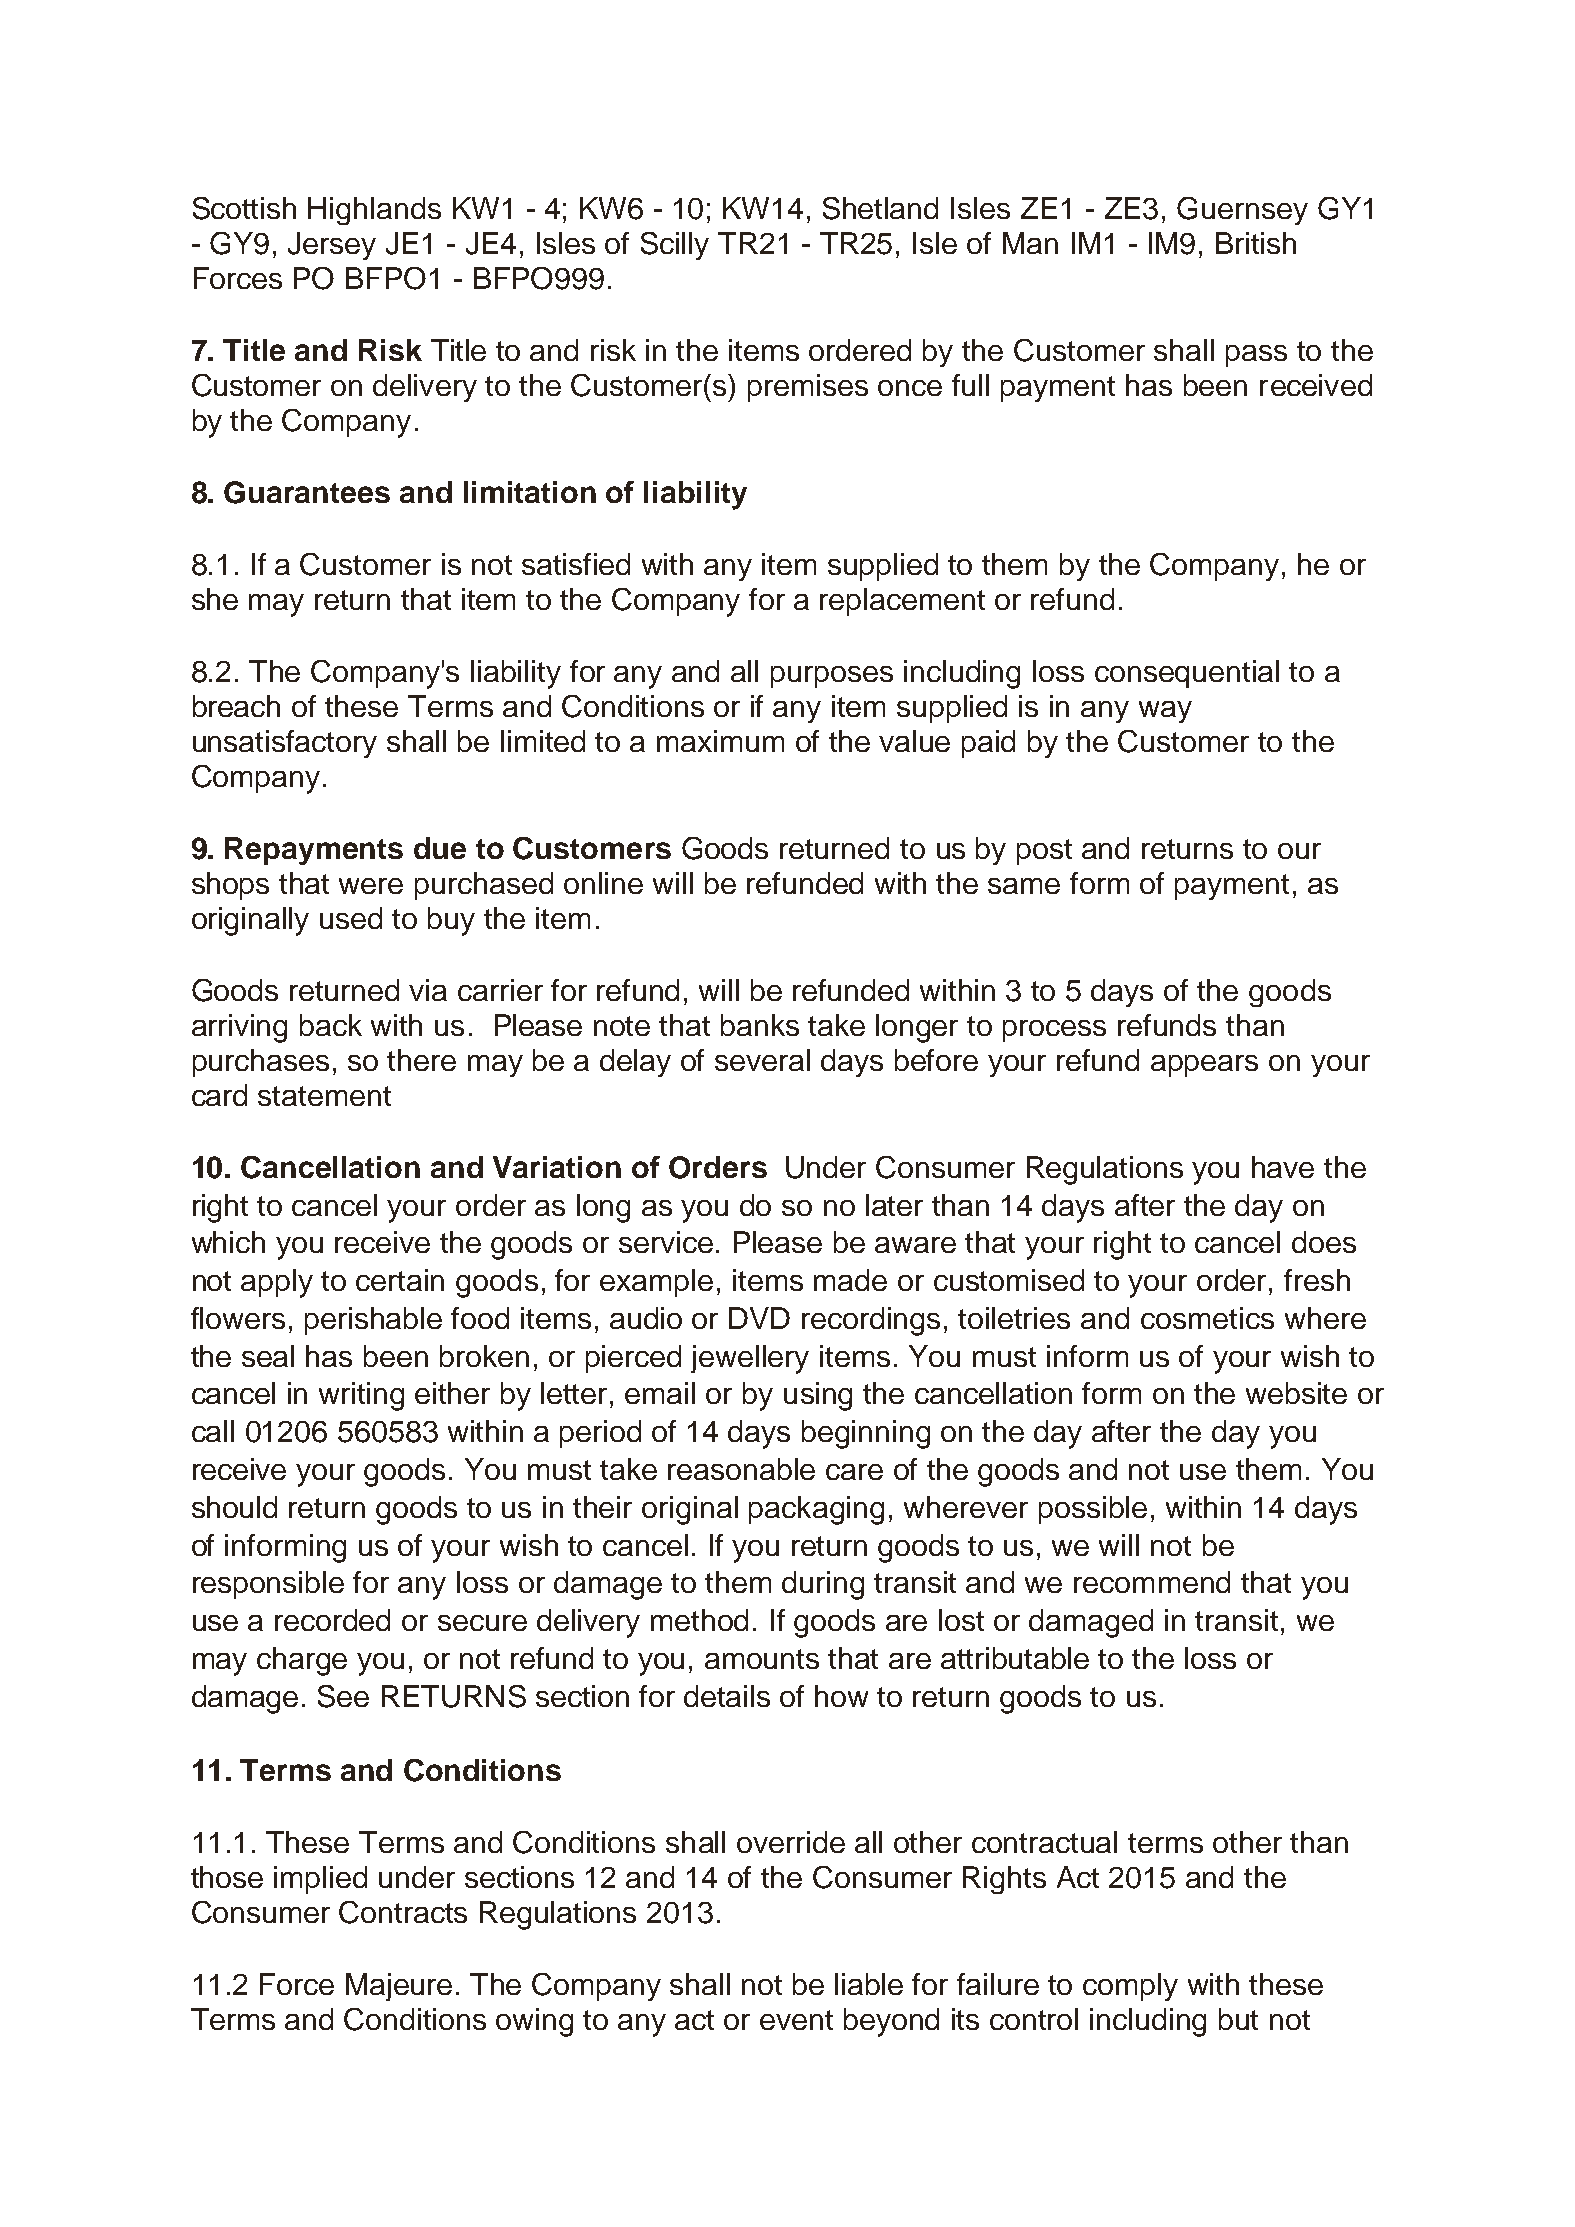 This screenshot has width=1575, height=2227. What do you see at coordinates (332, 246) in the screenshot?
I see `Jersey` at bounding box center [332, 246].
